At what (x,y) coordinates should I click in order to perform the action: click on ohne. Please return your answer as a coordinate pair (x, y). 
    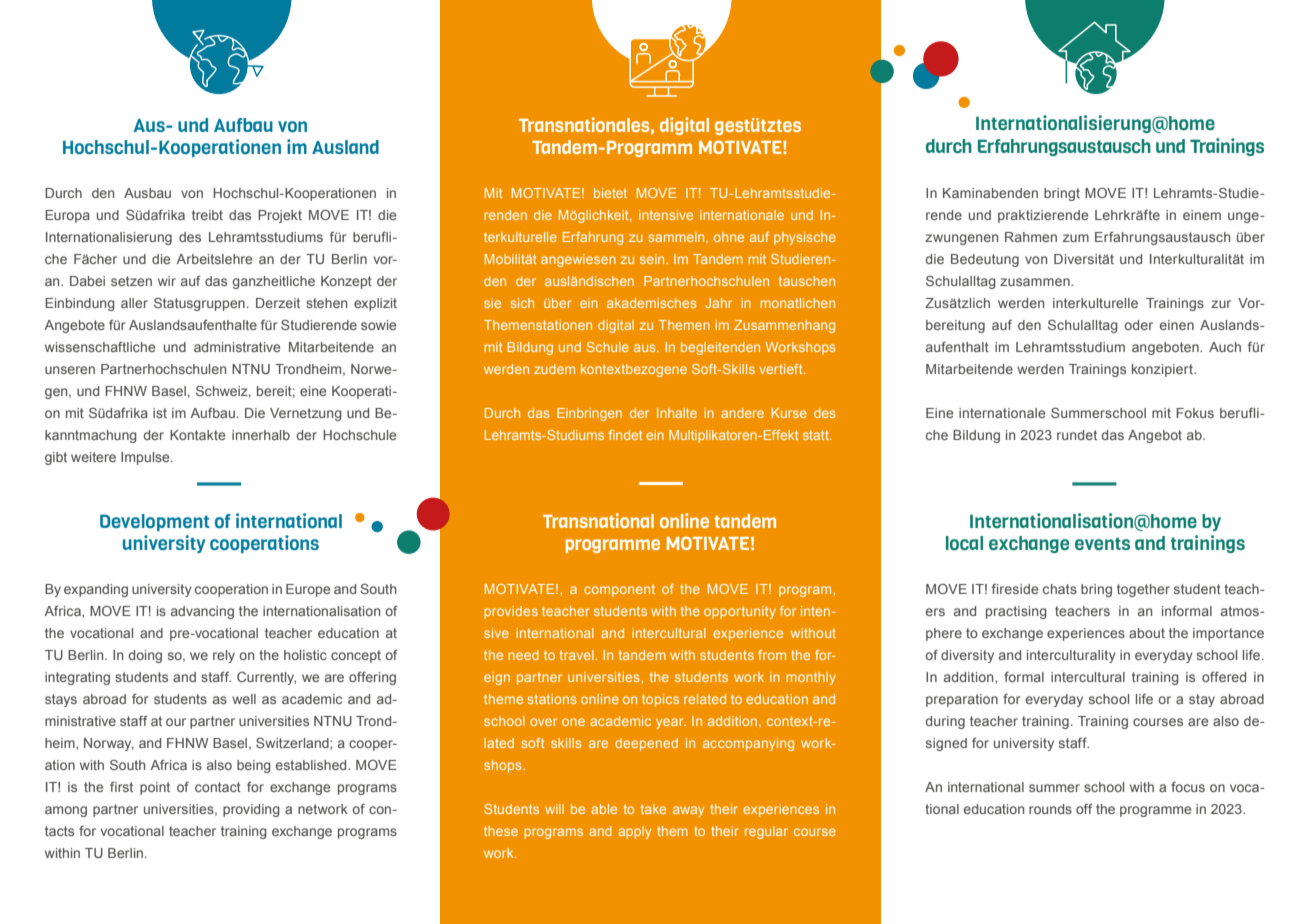
    Looking at the image, I should click on (729, 237).
